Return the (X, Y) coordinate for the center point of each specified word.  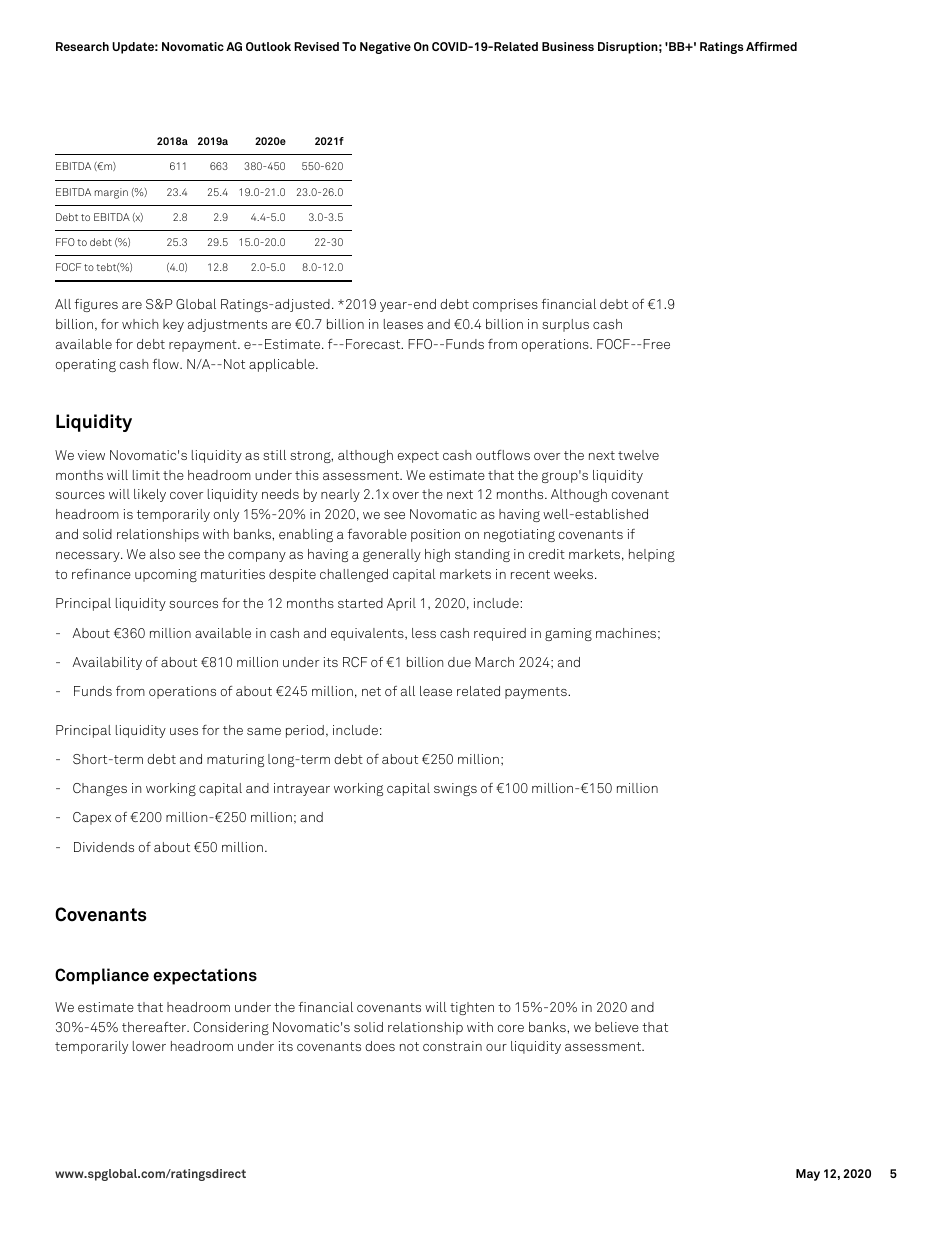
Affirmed (771, 46)
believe (617, 1027)
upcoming (166, 575)
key (173, 325)
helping (652, 555)
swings (455, 789)
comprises (505, 305)
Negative (385, 48)
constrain (452, 1046)
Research (82, 46)
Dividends (104, 847)
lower (149, 1046)
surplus (565, 325)
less (424, 633)
